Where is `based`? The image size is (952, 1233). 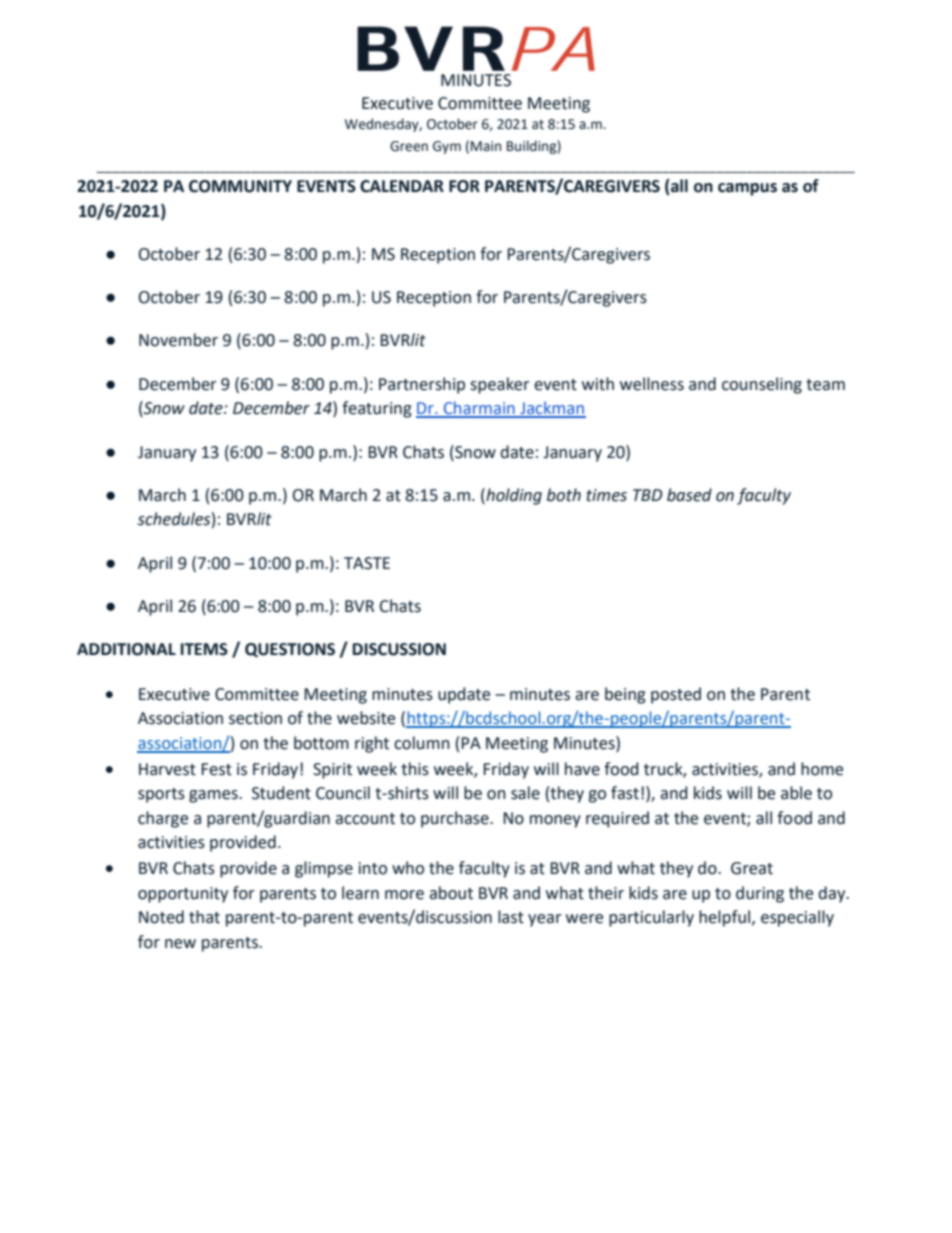 based is located at coordinates (689, 495).
